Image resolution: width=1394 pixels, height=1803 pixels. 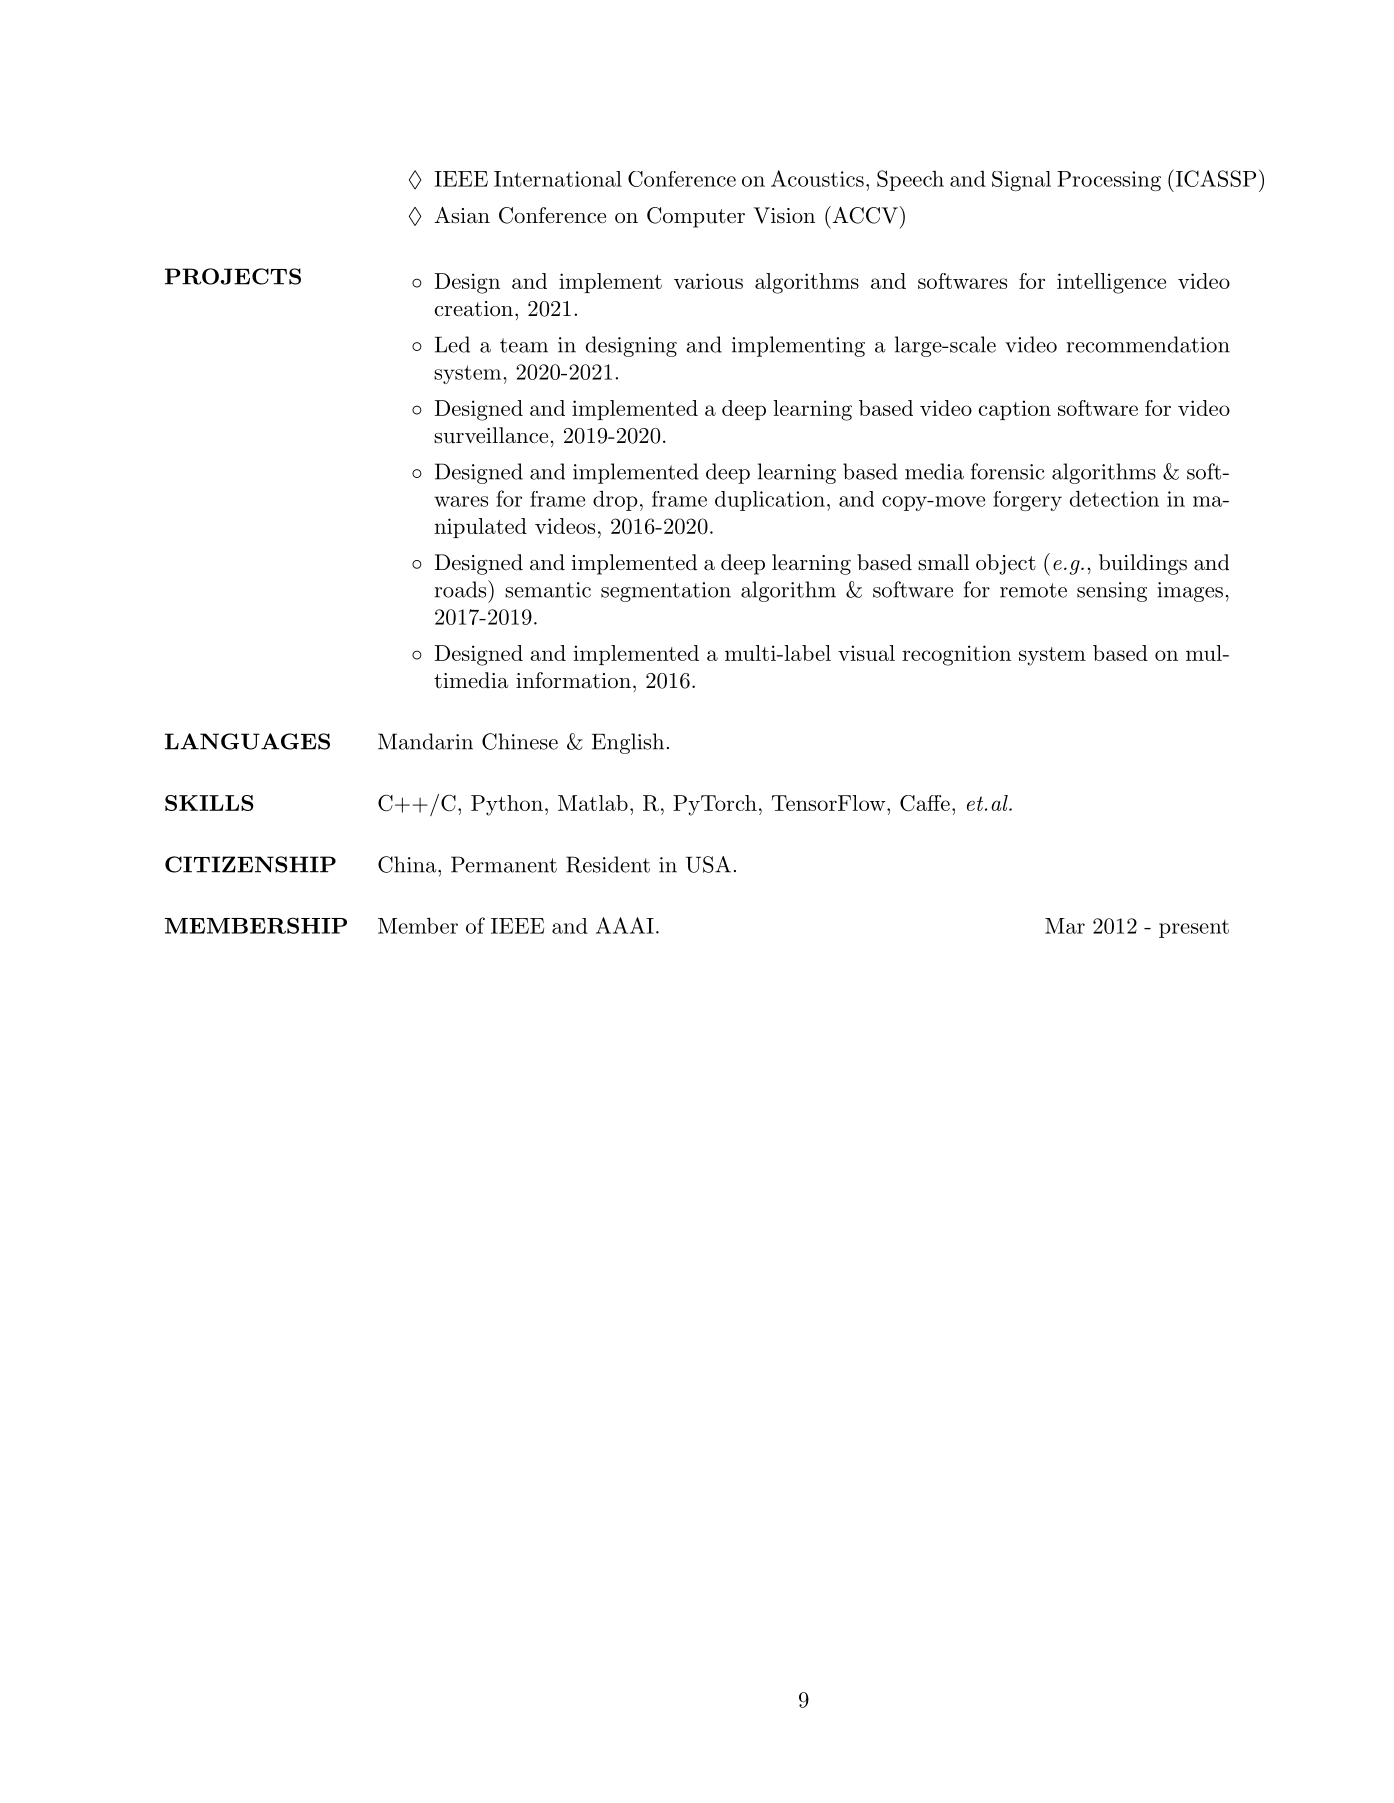 I want to click on buildings, so click(x=1143, y=564).
